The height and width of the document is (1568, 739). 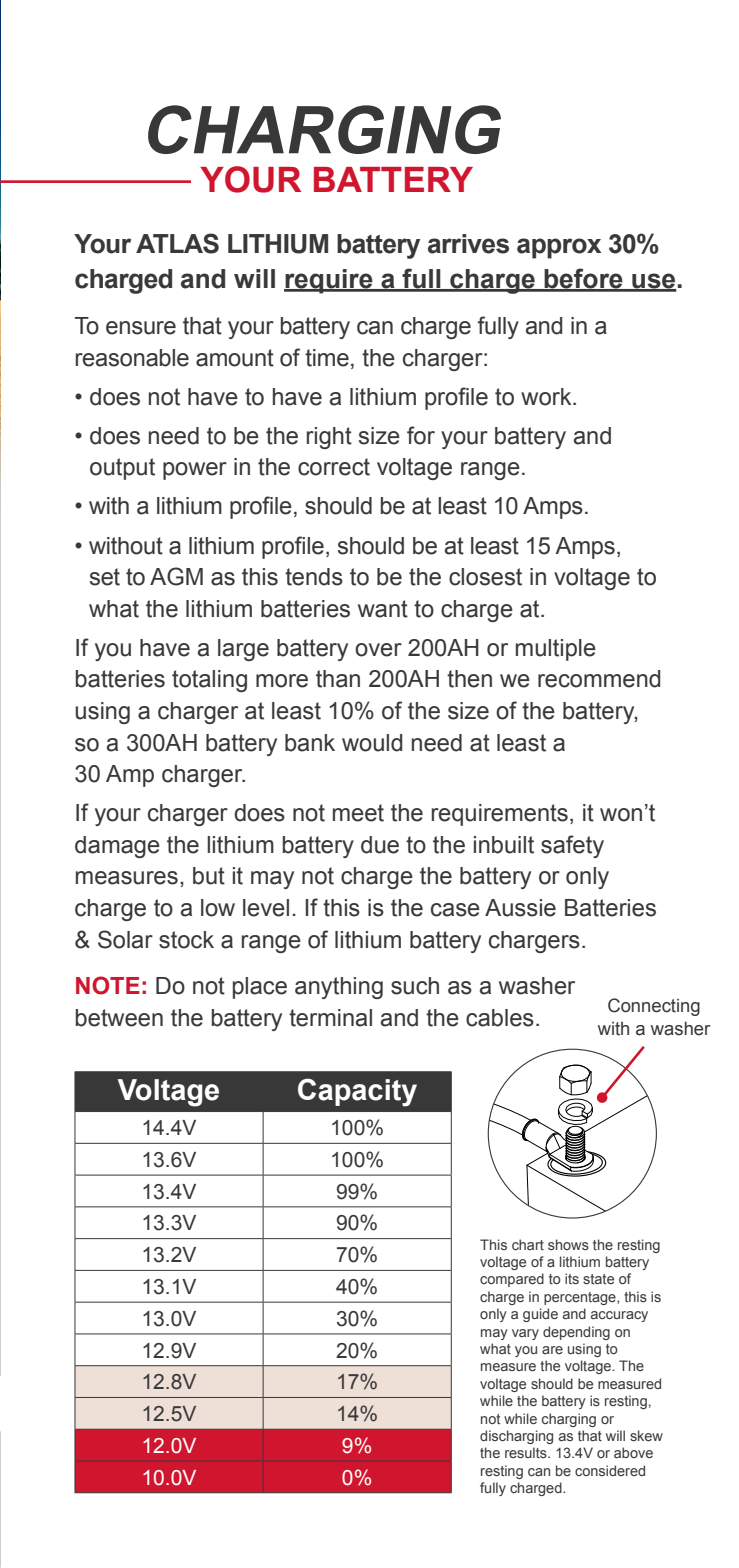 What do you see at coordinates (119, 1018) in the document?
I see `between` at bounding box center [119, 1018].
